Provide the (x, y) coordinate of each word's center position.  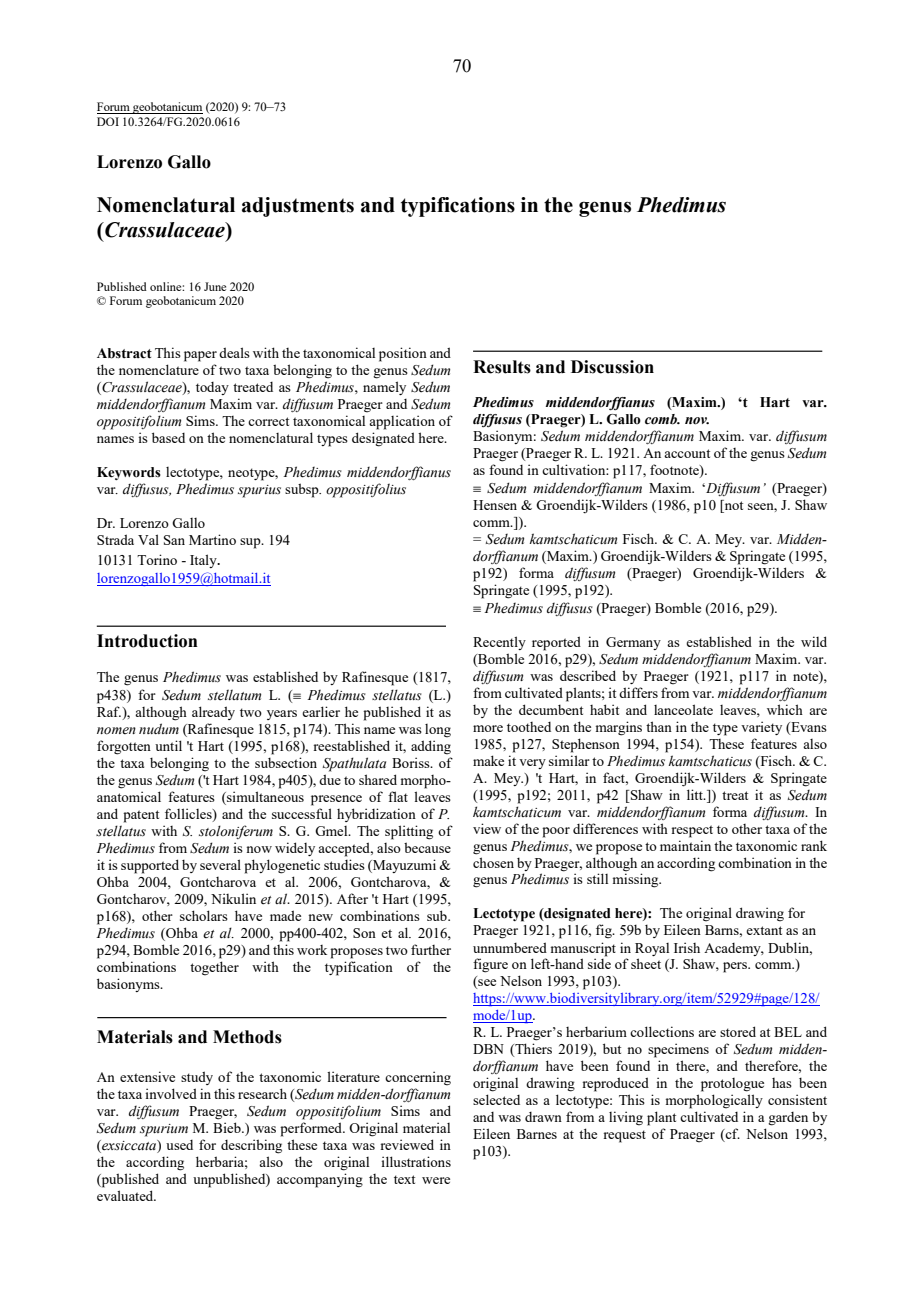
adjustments (298, 207)
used (179, 1145)
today (212, 388)
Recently (499, 643)
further (431, 949)
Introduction (147, 641)
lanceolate (683, 709)
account (687, 453)
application (402, 422)
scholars (204, 915)
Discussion (612, 367)
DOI (108, 121)
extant (764, 930)
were (436, 1180)
